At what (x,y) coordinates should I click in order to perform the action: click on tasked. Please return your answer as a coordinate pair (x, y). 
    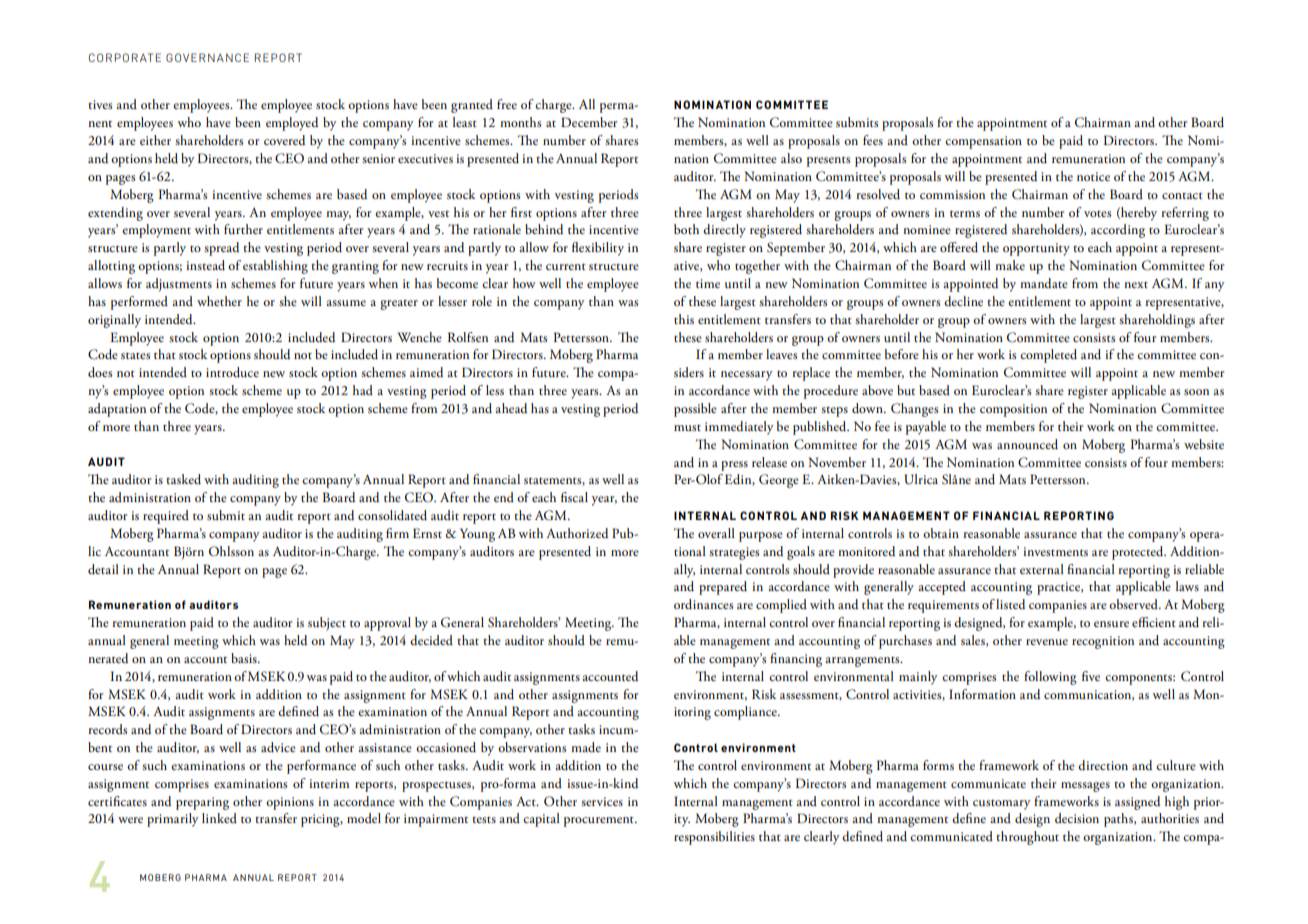
    Looking at the image, I should click on (183, 479).
